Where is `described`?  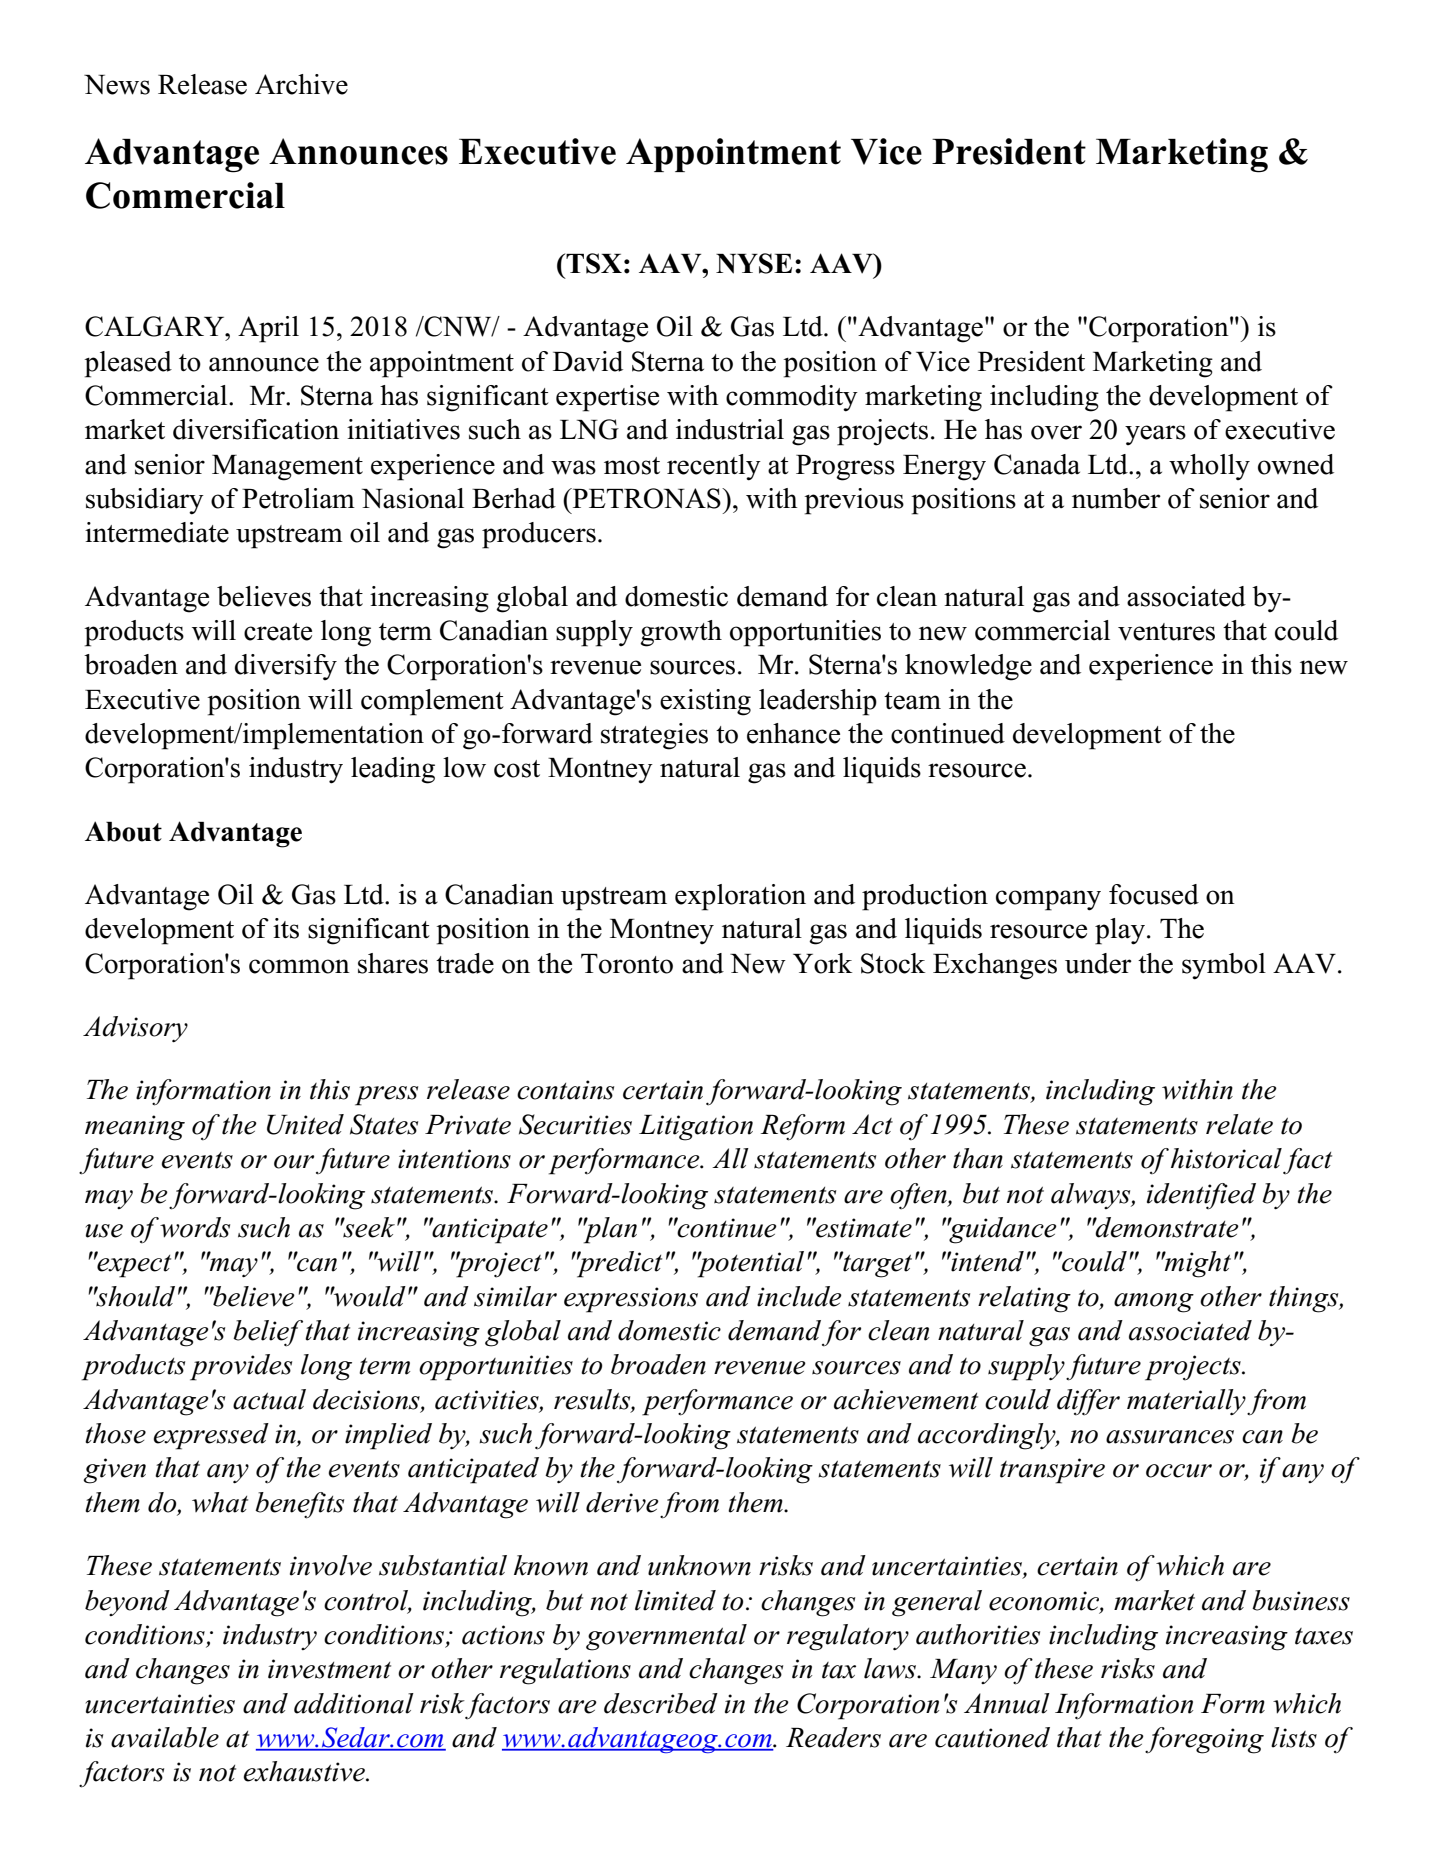
described is located at coordinates (661, 1703).
